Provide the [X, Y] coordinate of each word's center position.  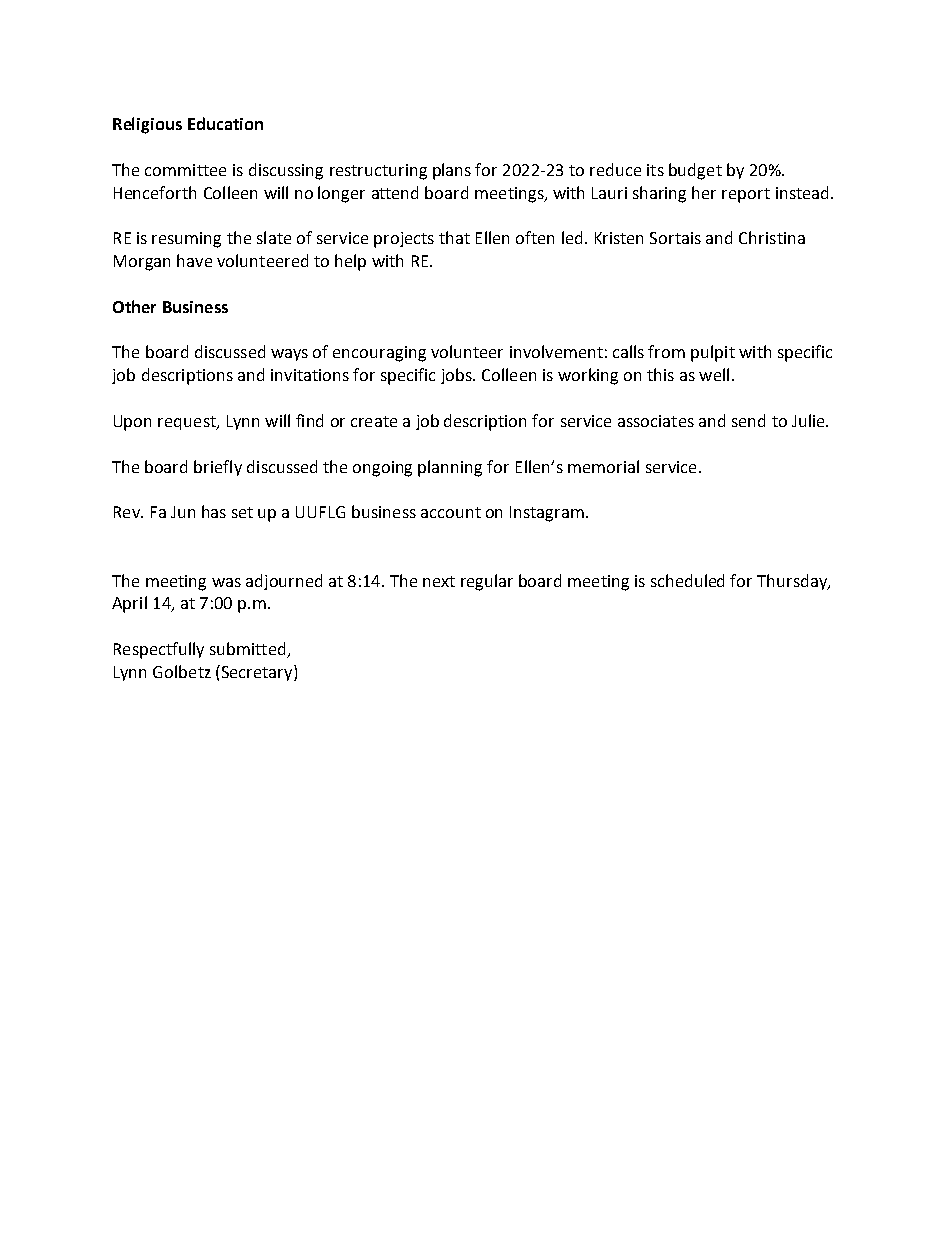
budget [695, 171]
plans [452, 171]
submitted [249, 650]
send [748, 420]
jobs [457, 376]
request [188, 423]
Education [225, 123]
